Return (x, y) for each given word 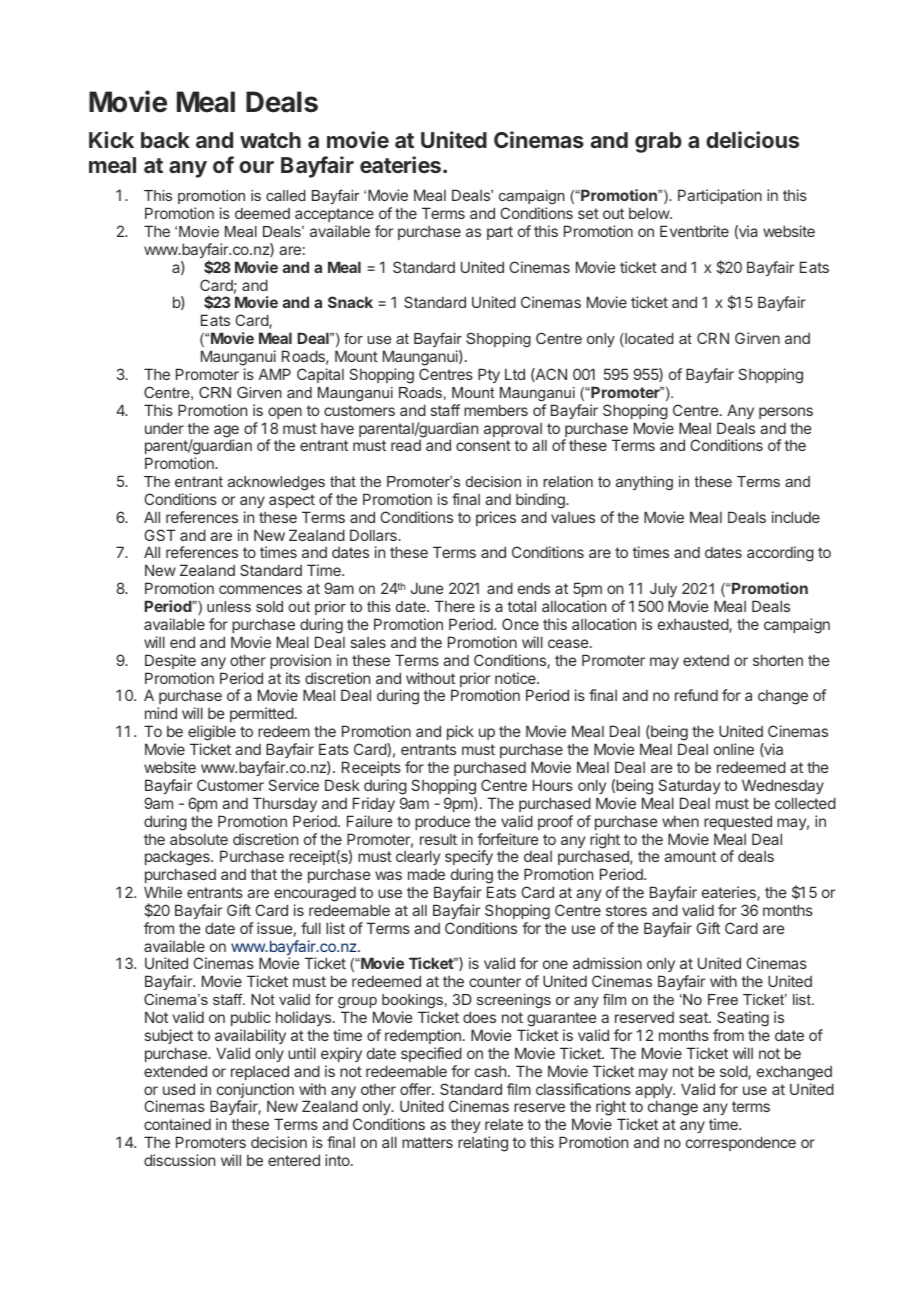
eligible (212, 734)
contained (177, 1124)
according (780, 554)
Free (723, 999)
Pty (489, 375)
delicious (752, 139)
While (163, 892)
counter (495, 981)
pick (460, 732)
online (734, 749)
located (648, 340)
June (427, 588)
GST (160, 535)
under (164, 428)
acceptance (334, 215)
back (165, 140)
